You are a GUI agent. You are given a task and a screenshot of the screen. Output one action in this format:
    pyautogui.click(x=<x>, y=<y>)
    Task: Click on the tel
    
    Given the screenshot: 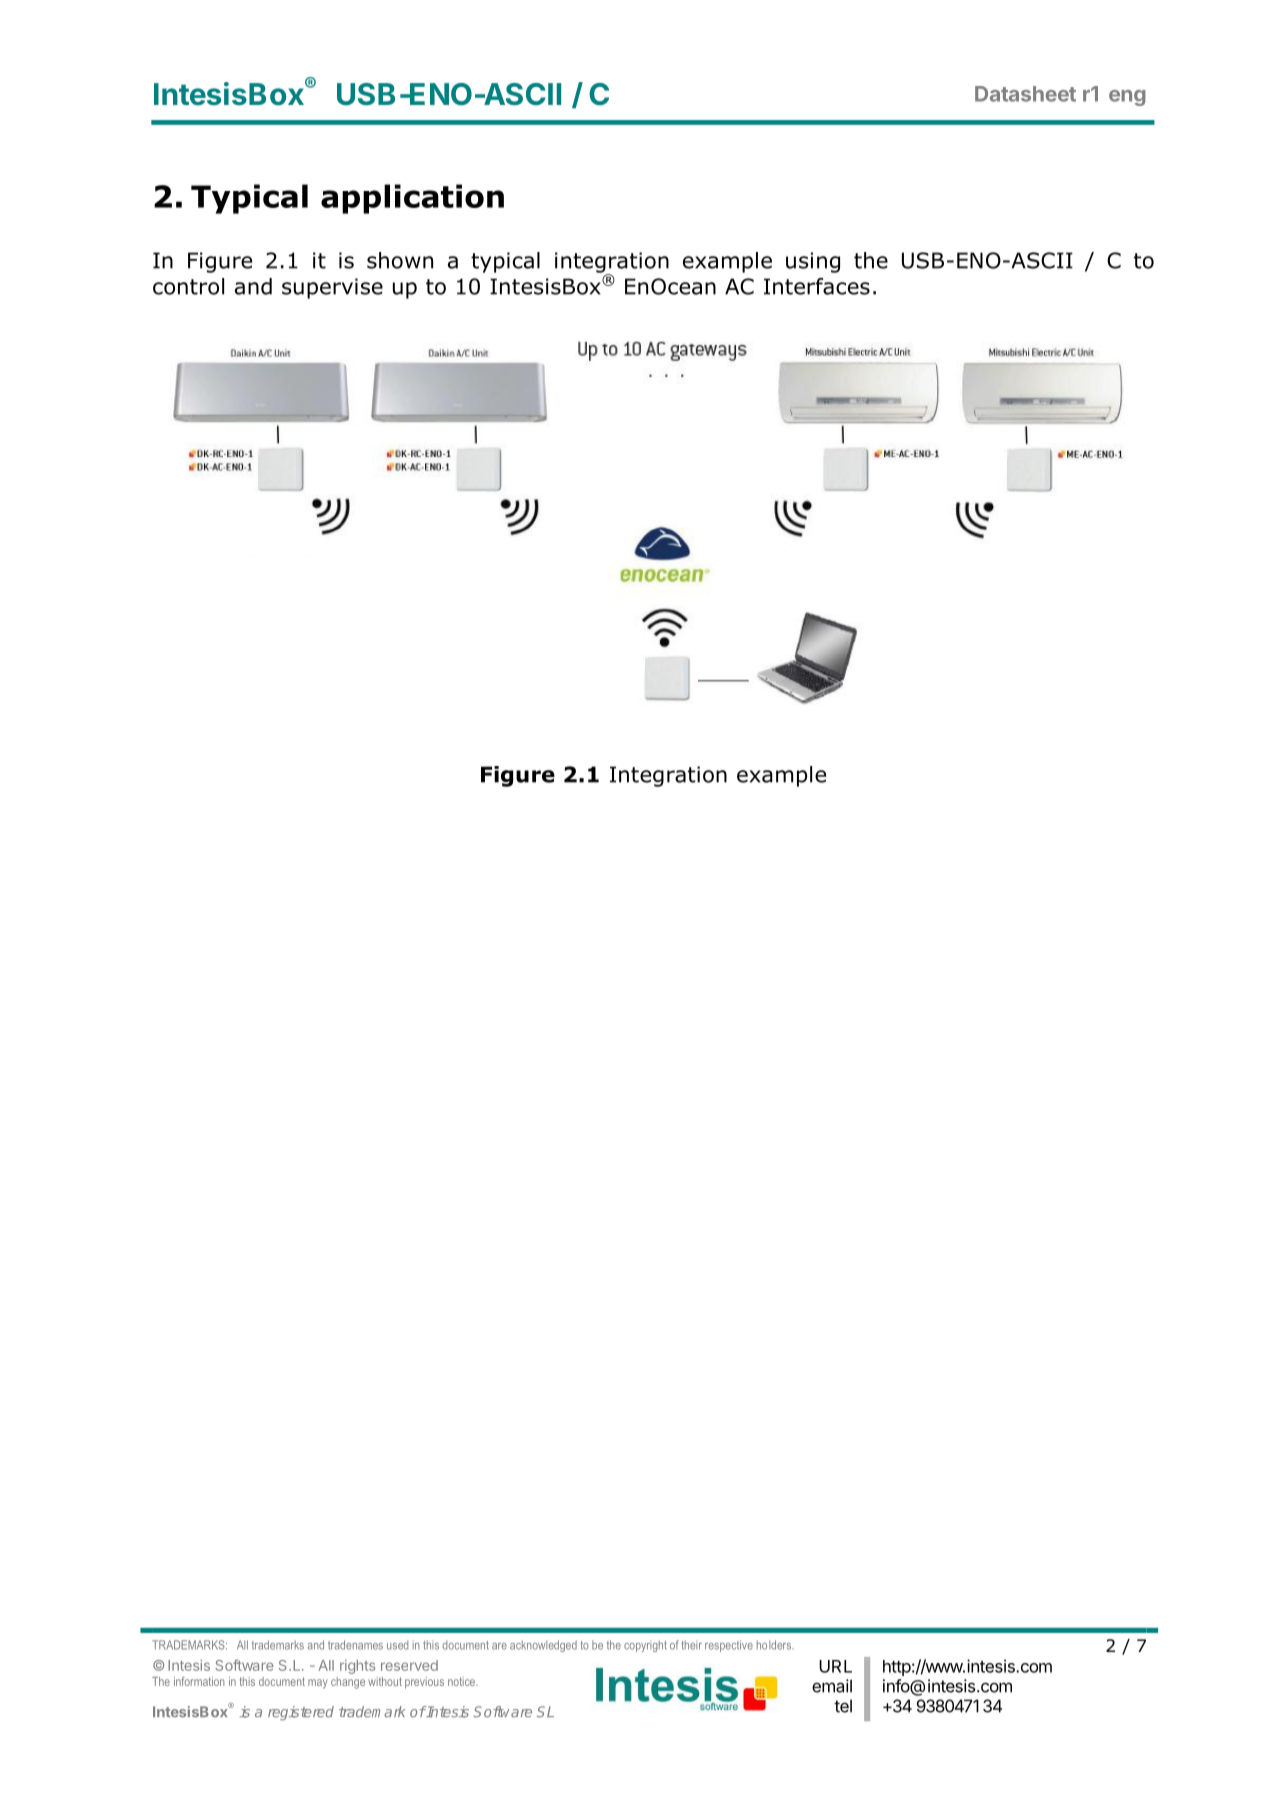 What is the action you would take?
    pyautogui.click(x=843, y=1706)
